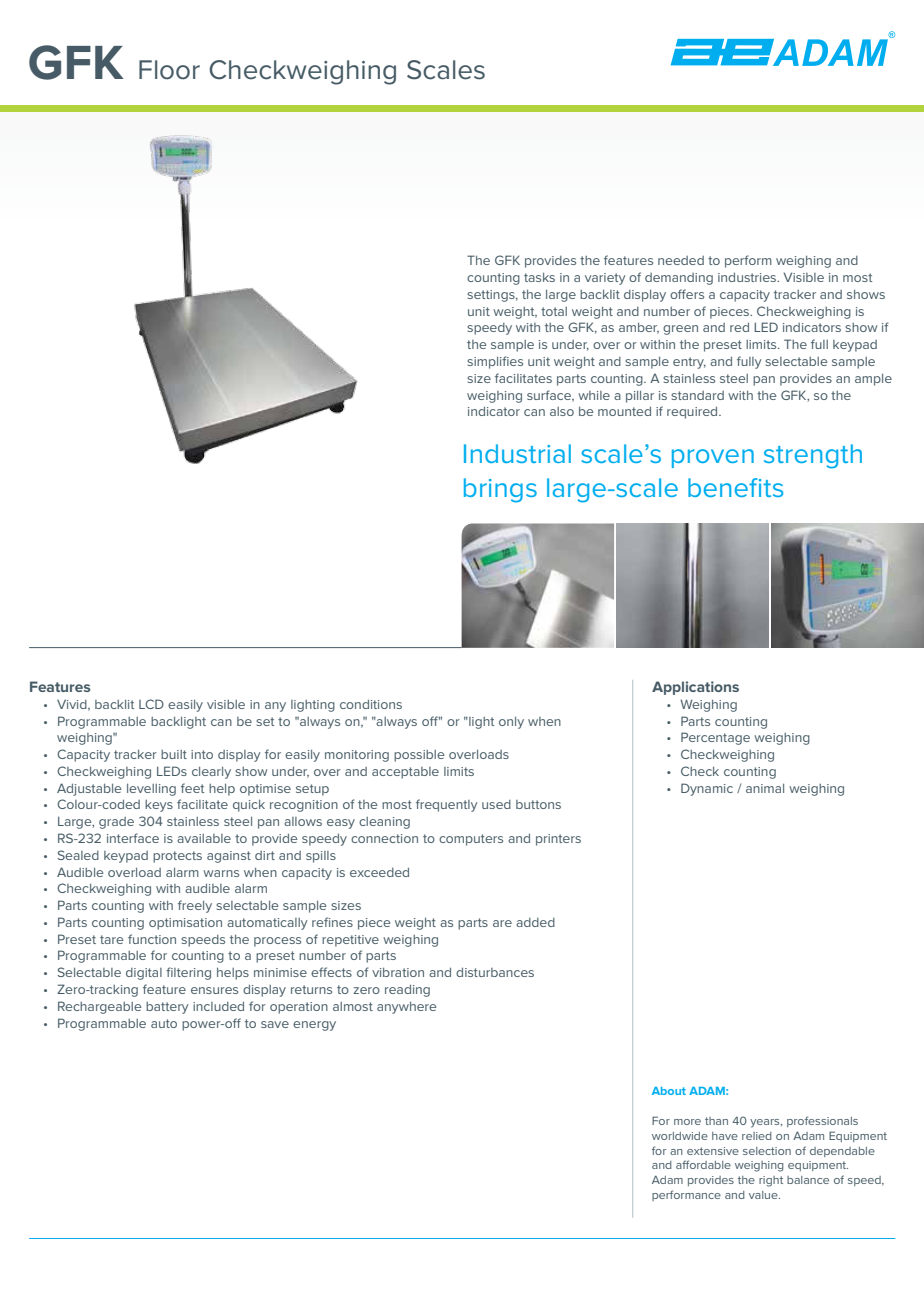 The width and height of the screenshot is (924, 1308). Describe the element at coordinates (500, 490) in the screenshot. I see `brings` at that location.
